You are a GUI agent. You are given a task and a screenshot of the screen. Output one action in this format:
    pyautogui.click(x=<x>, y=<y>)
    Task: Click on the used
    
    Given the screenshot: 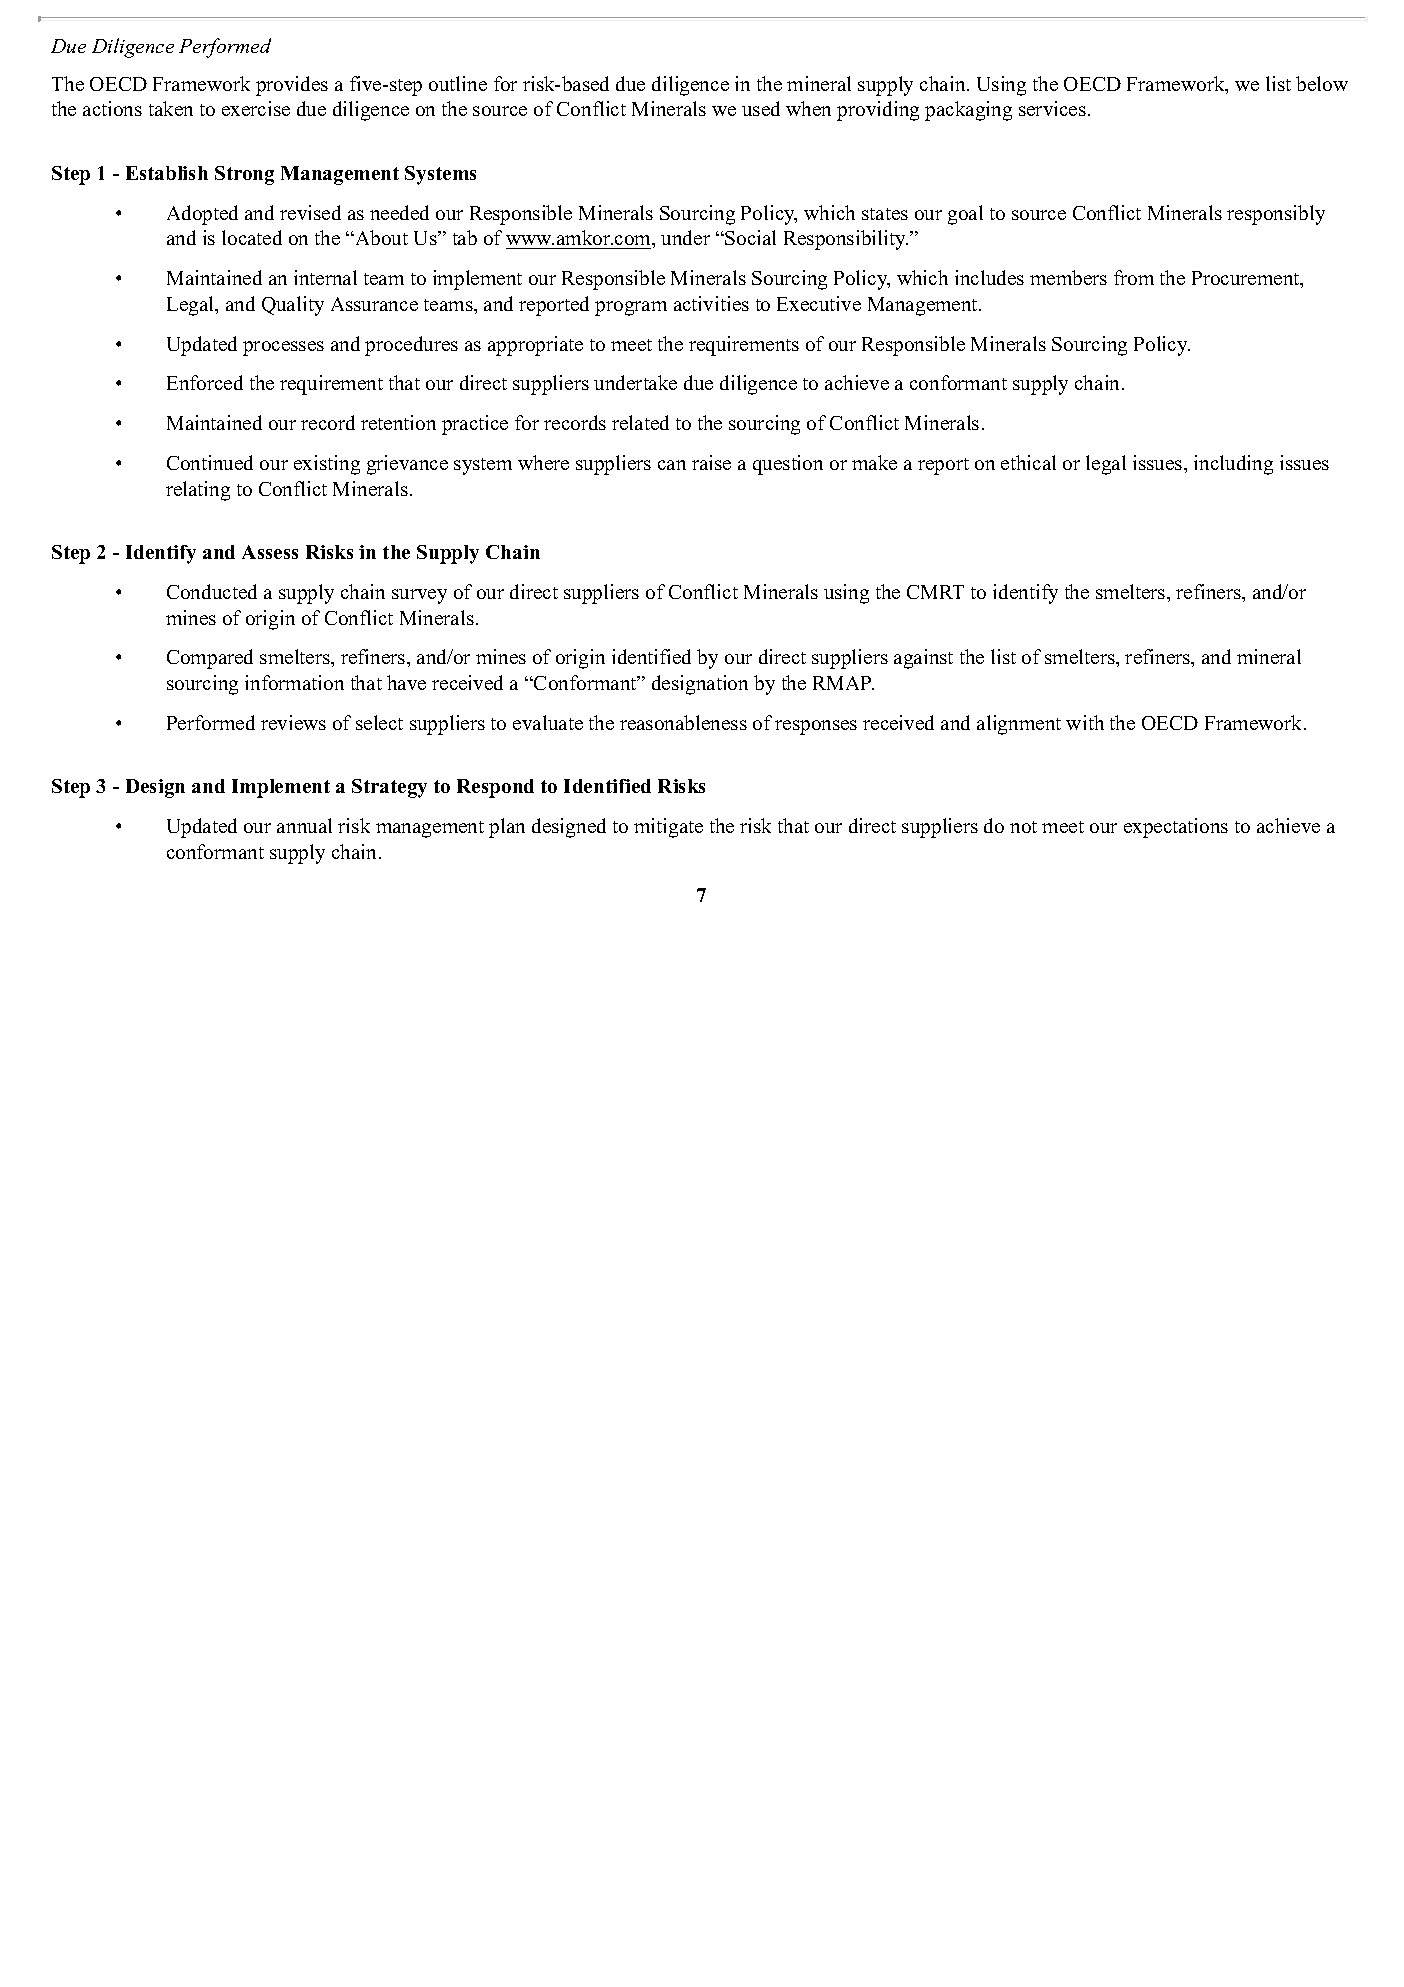 What is the action you would take?
    pyautogui.click(x=761, y=108)
